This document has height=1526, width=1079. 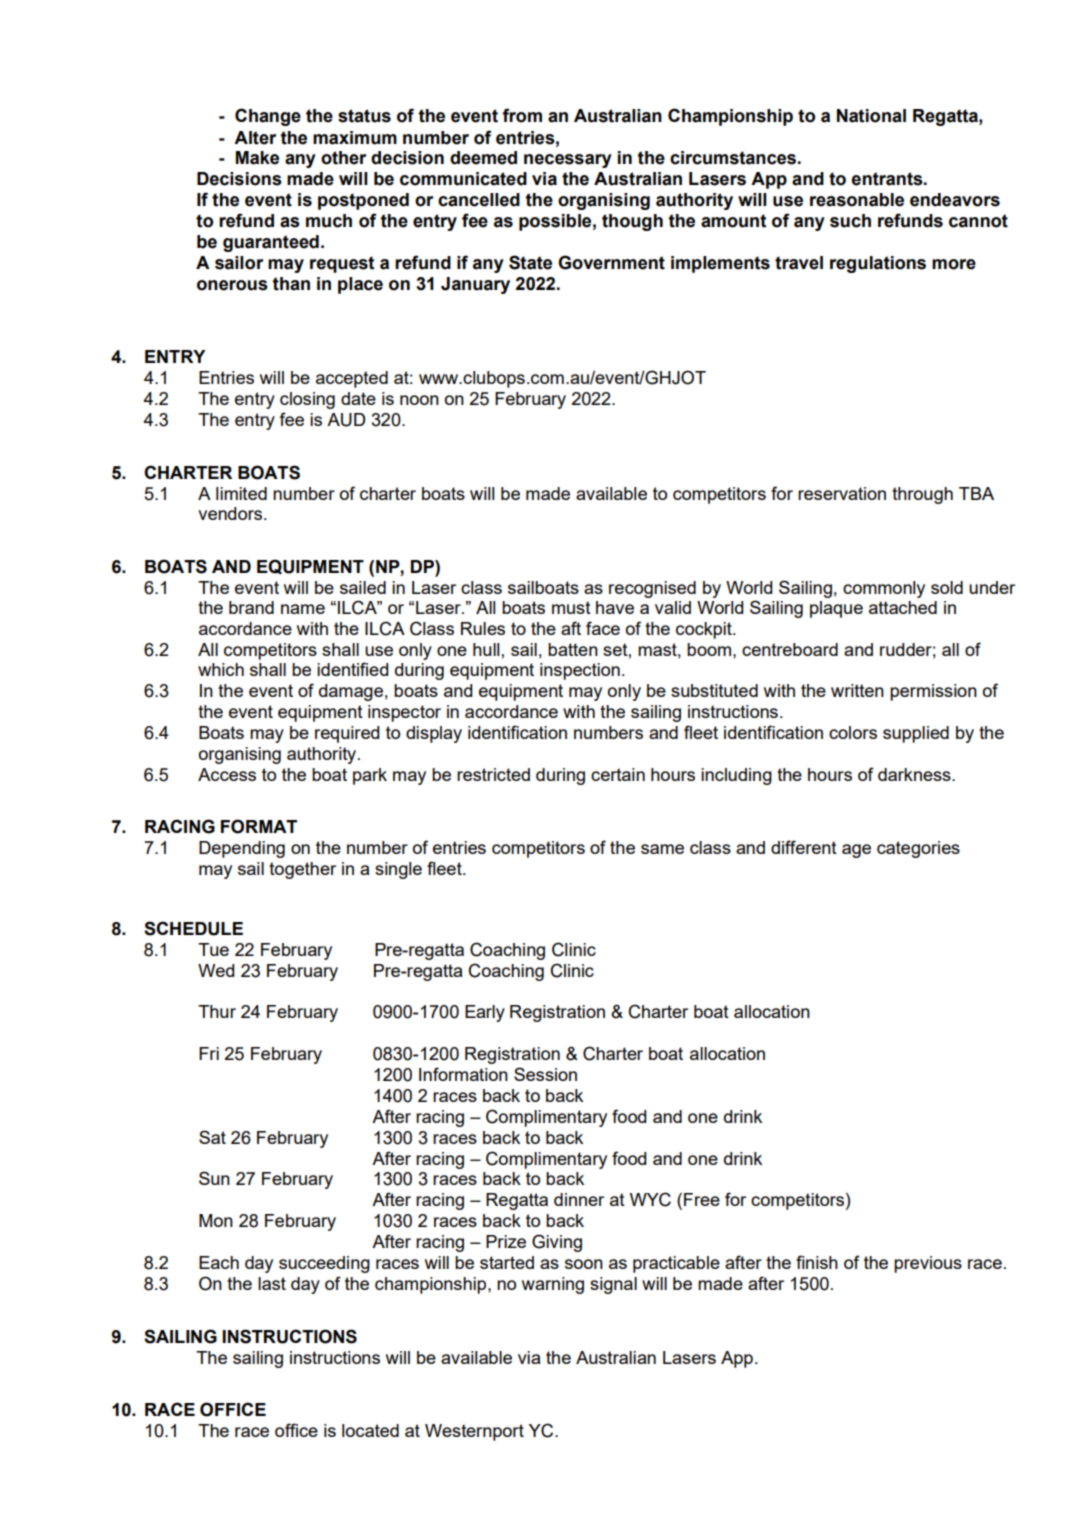 I want to click on Access, so click(x=227, y=774).
